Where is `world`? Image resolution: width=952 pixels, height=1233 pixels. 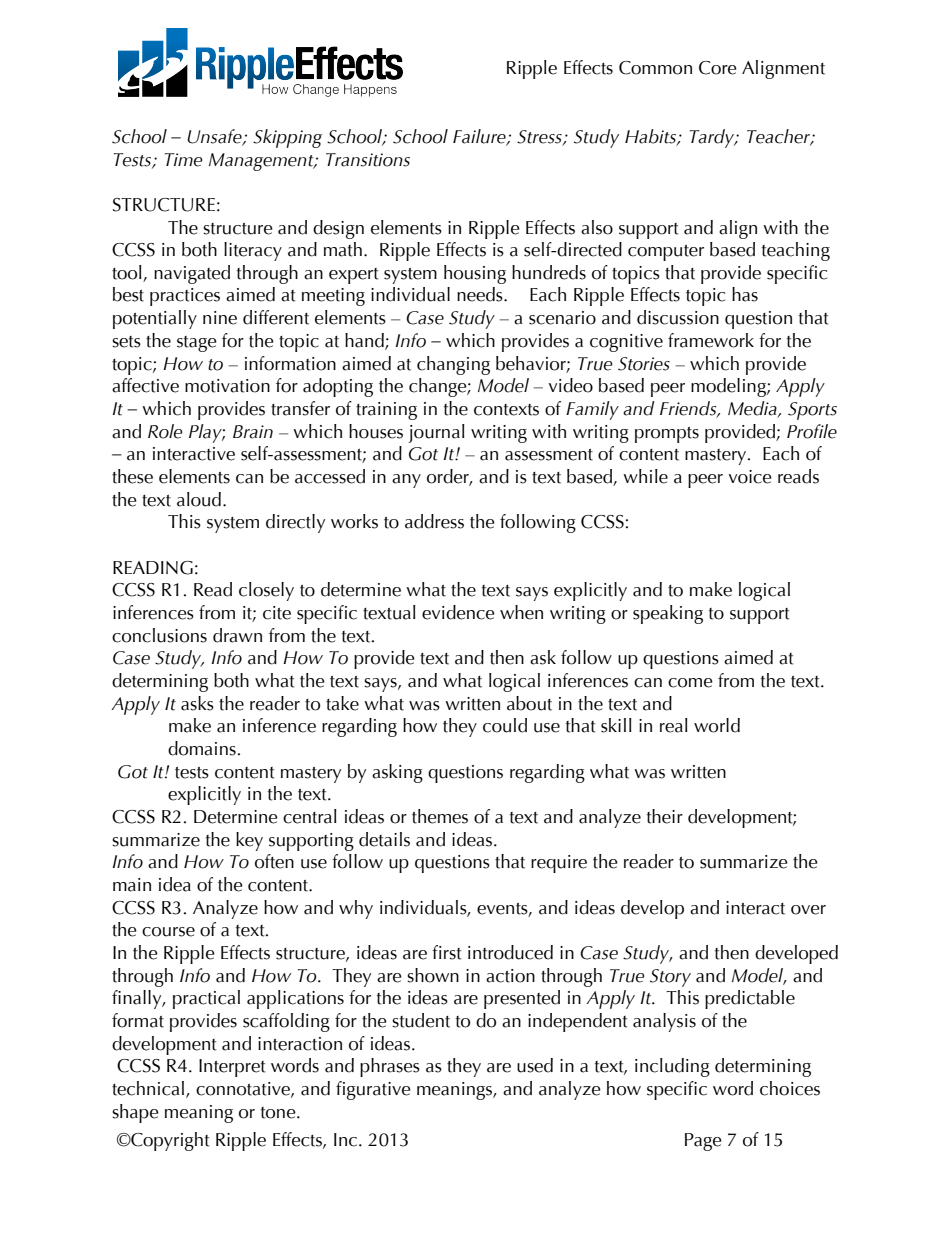
world is located at coordinates (717, 725).
